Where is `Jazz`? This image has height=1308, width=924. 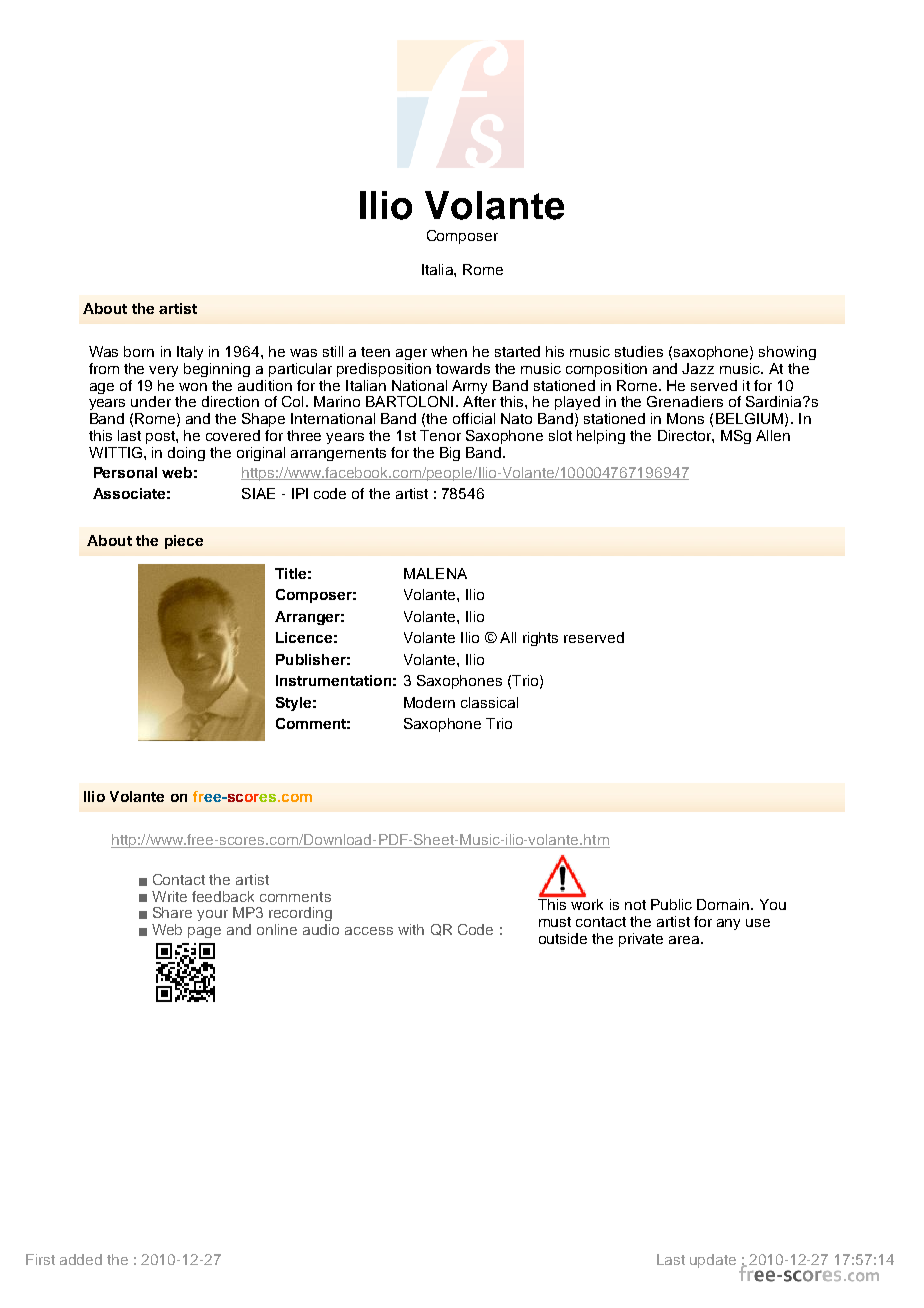
Jazz is located at coordinates (698, 368).
